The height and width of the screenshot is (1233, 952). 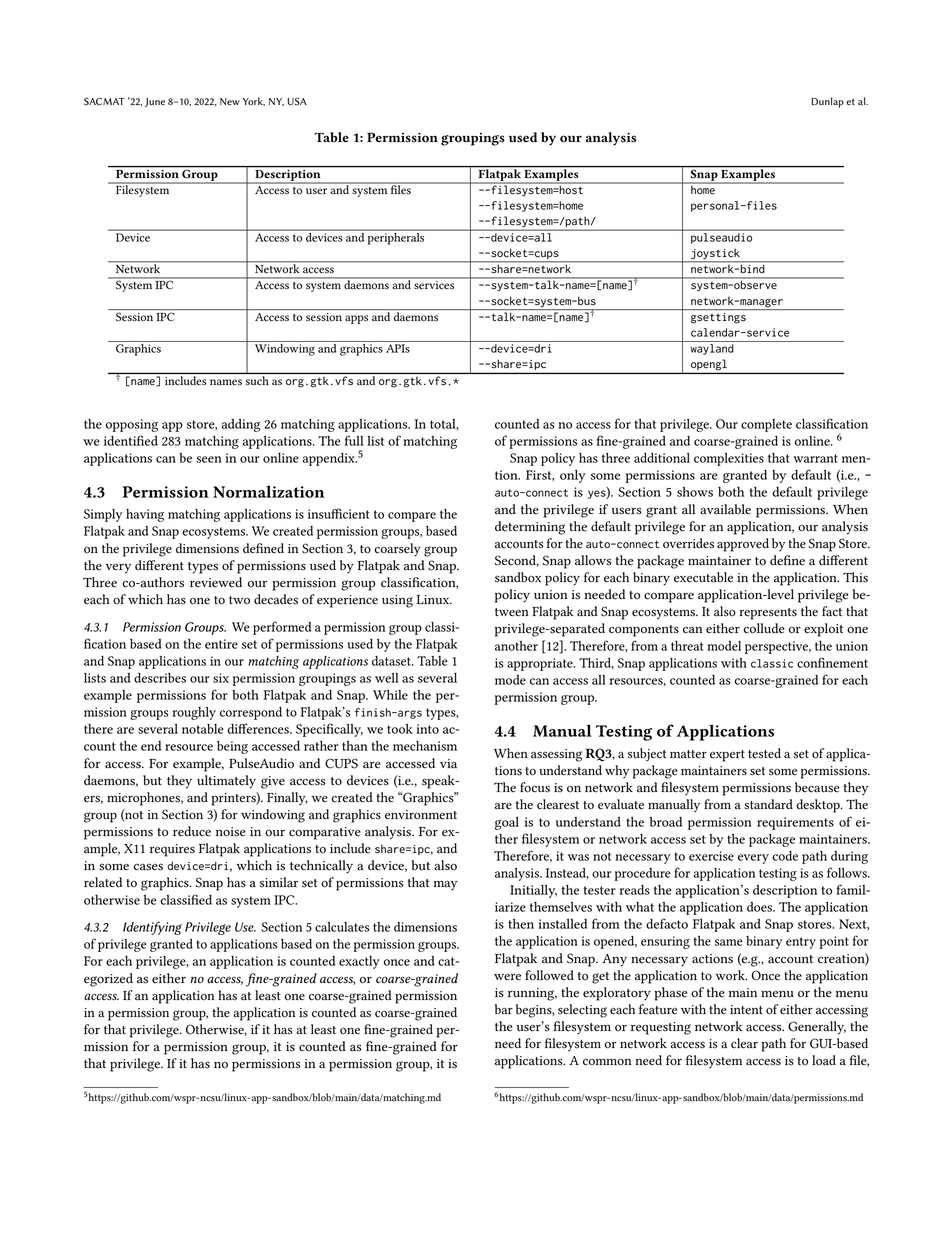 I want to click on Identifying, so click(x=152, y=928).
